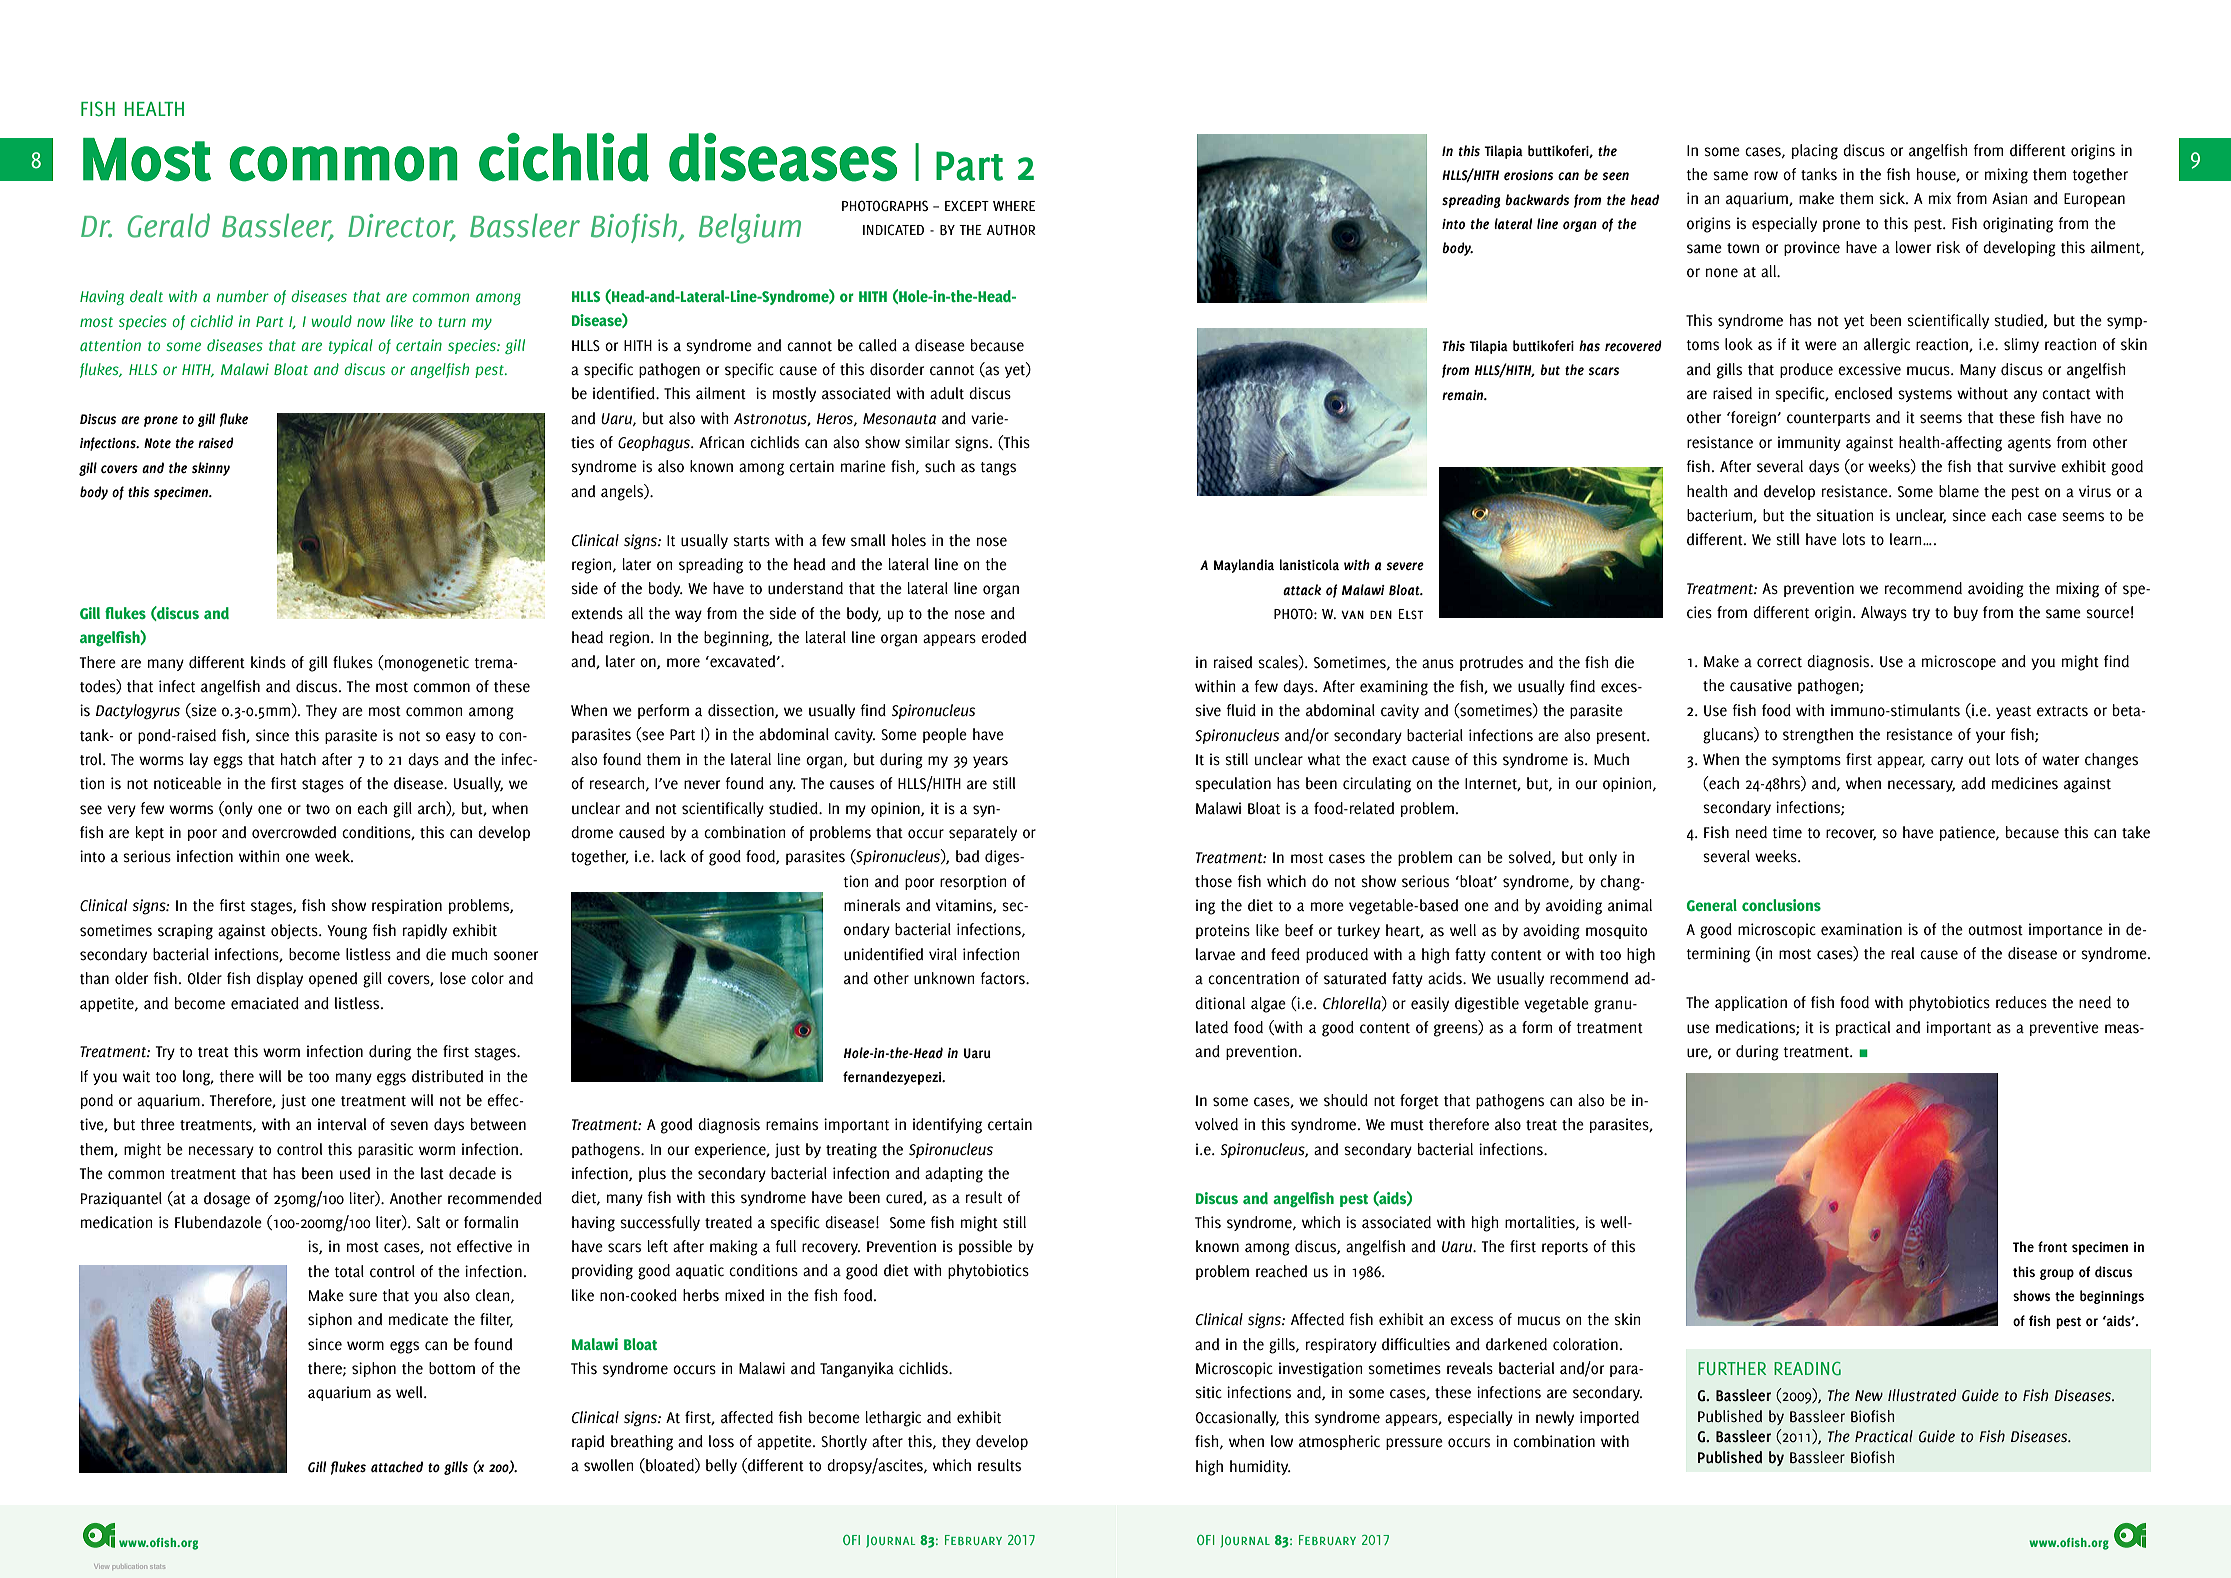 The width and height of the screenshot is (2231, 1578). Describe the element at coordinates (1922, 1395) in the screenshot. I see `Illustrated` at that location.
